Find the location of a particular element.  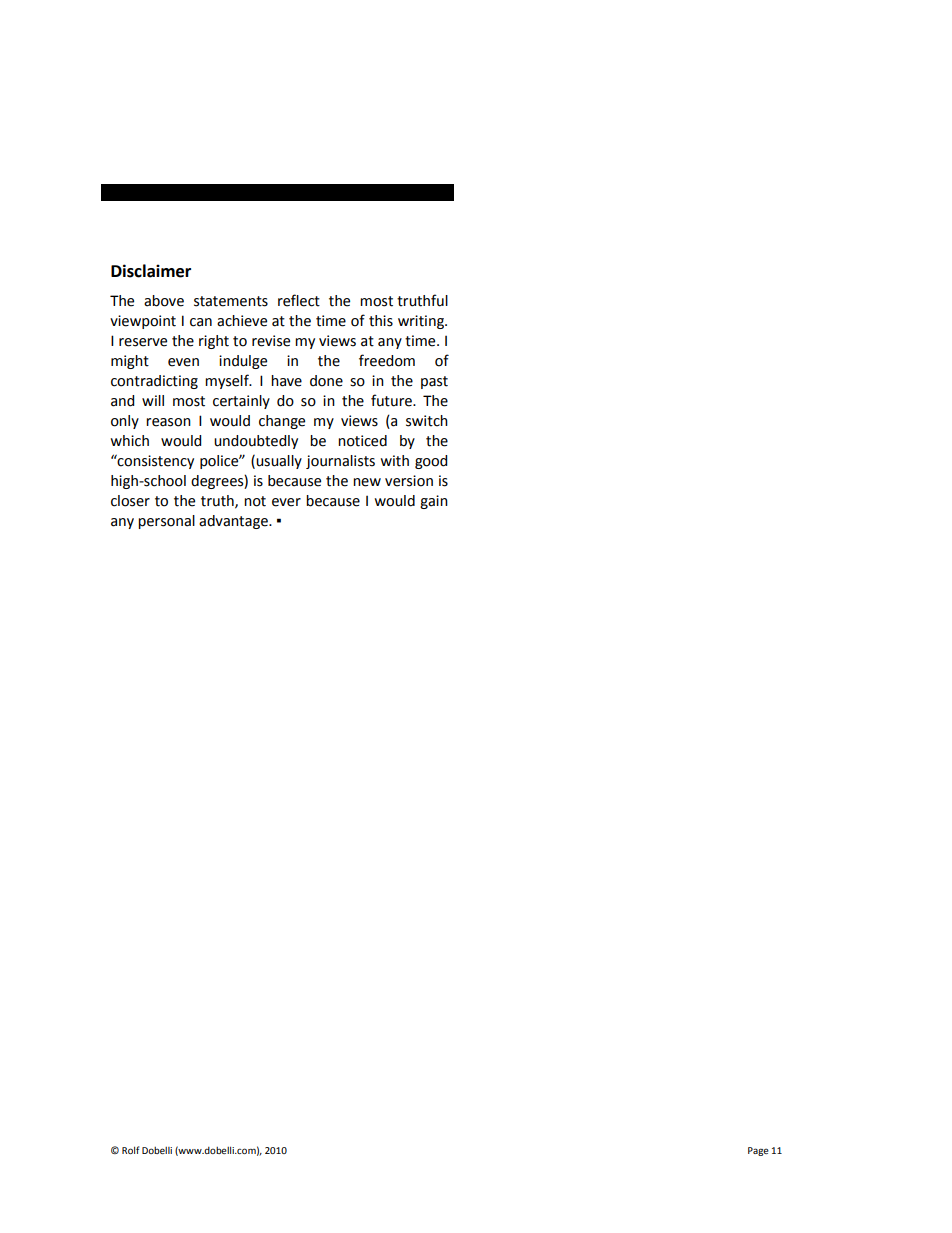

writing is located at coordinates (422, 322).
